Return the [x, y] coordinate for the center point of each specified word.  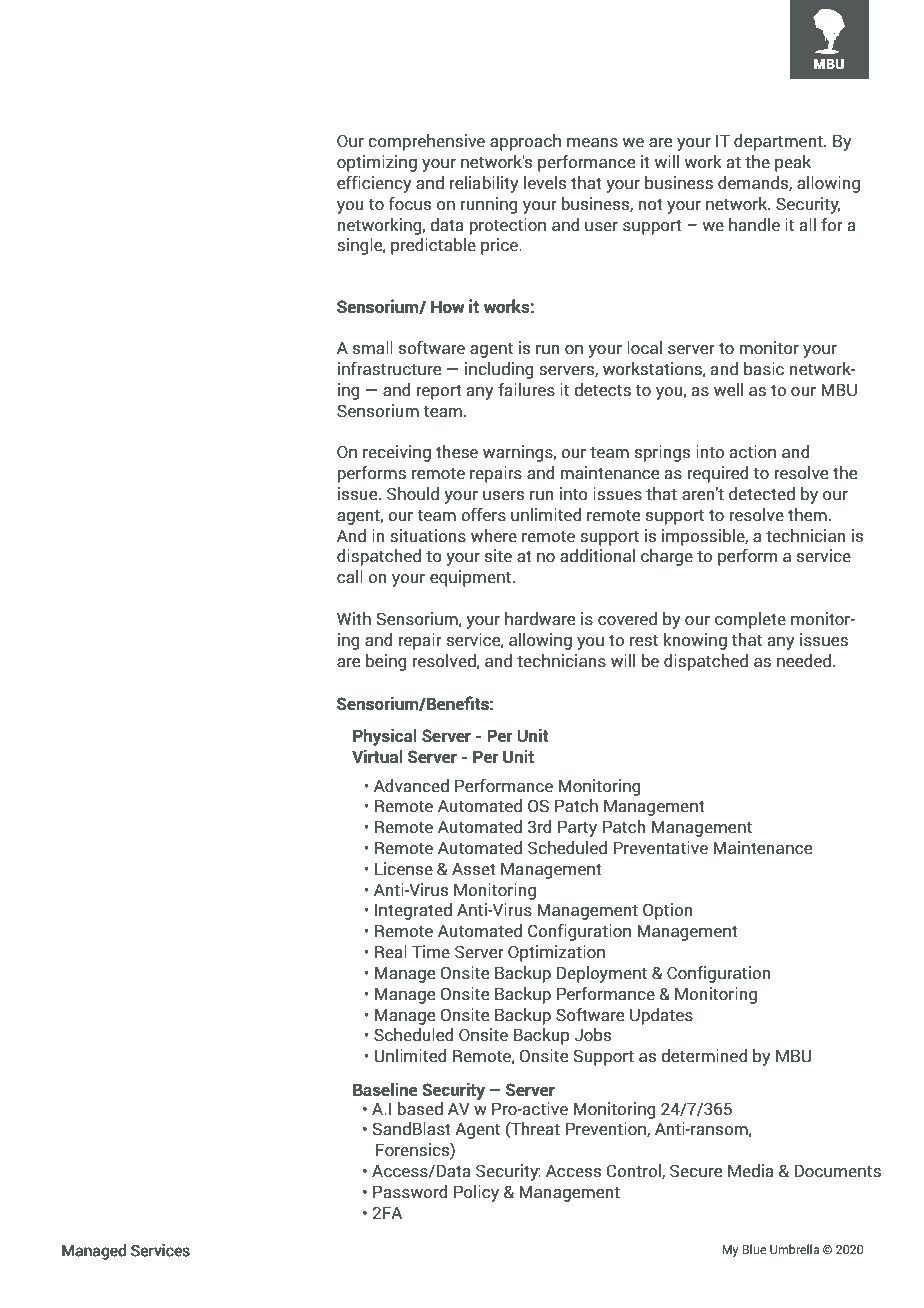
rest [644, 640]
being [386, 662]
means [592, 143]
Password [410, 1192]
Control [635, 1171]
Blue [754, 1249]
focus [410, 204]
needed [804, 661]
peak [793, 163]
